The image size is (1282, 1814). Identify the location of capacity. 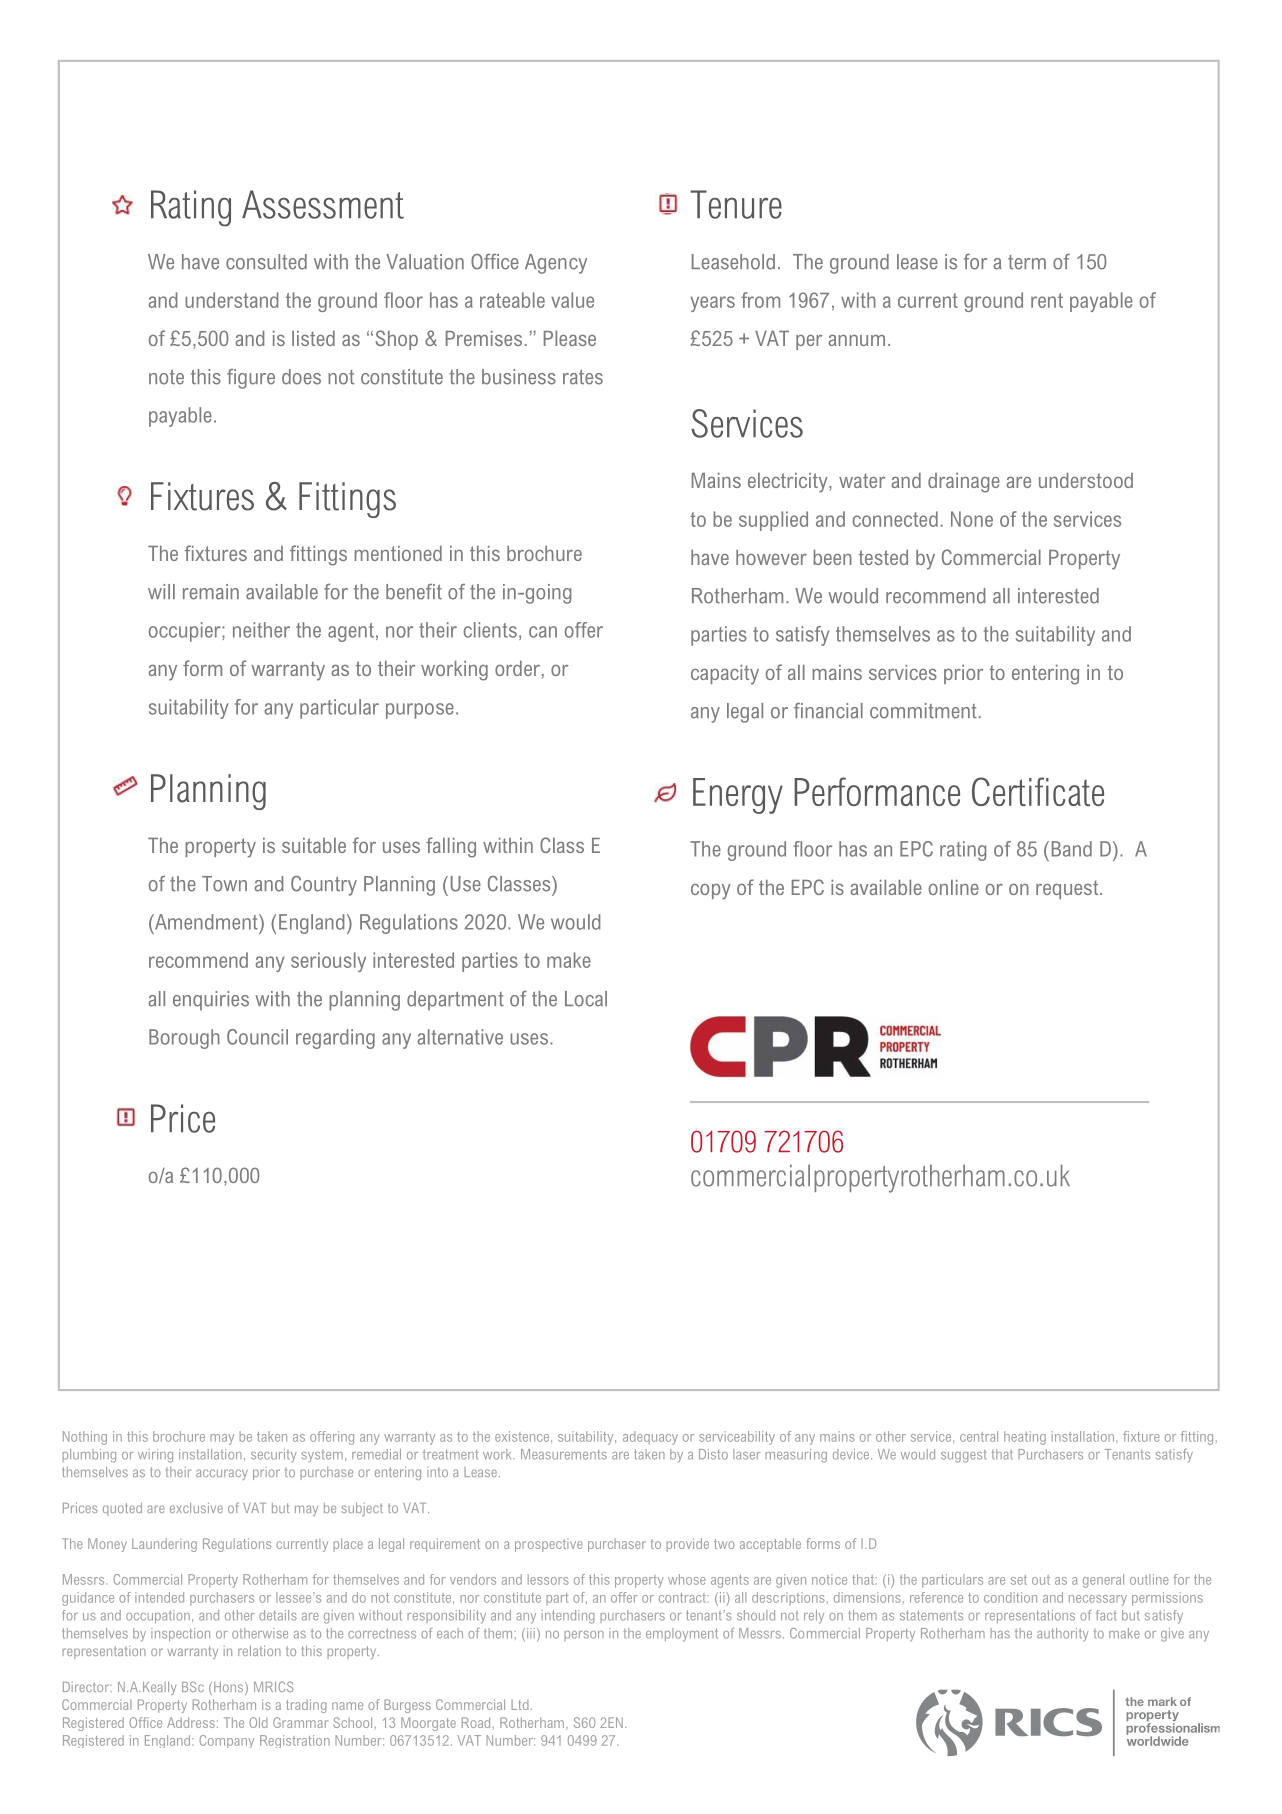
(725, 675).
